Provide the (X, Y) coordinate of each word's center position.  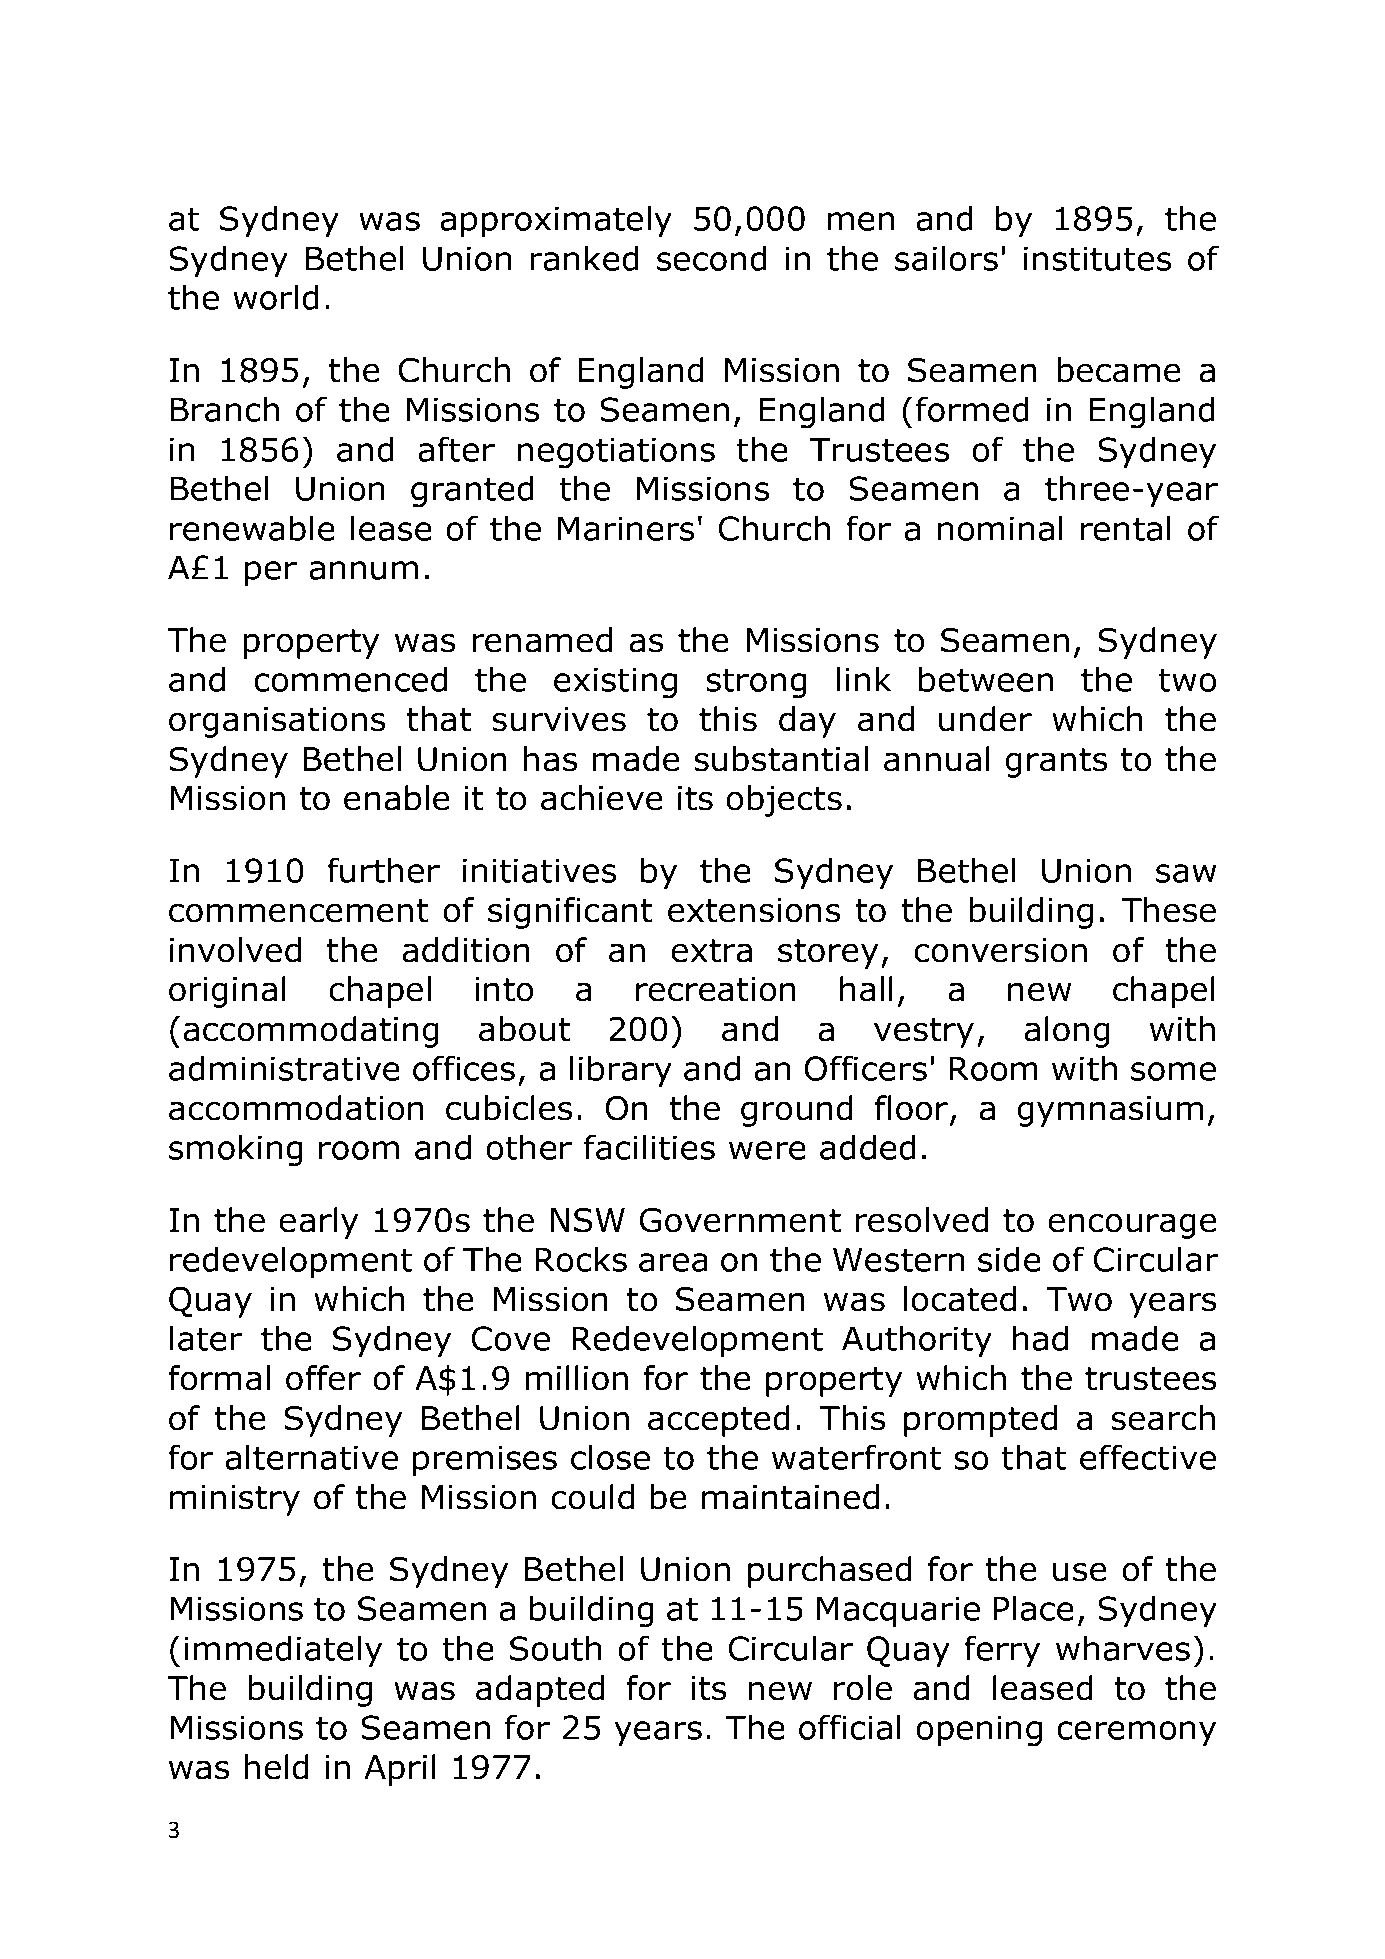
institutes (1097, 258)
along (1067, 1032)
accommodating (311, 1032)
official (850, 1727)
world (276, 297)
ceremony (1136, 1733)
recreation (716, 989)
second (712, 258)
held (277, 1767)
